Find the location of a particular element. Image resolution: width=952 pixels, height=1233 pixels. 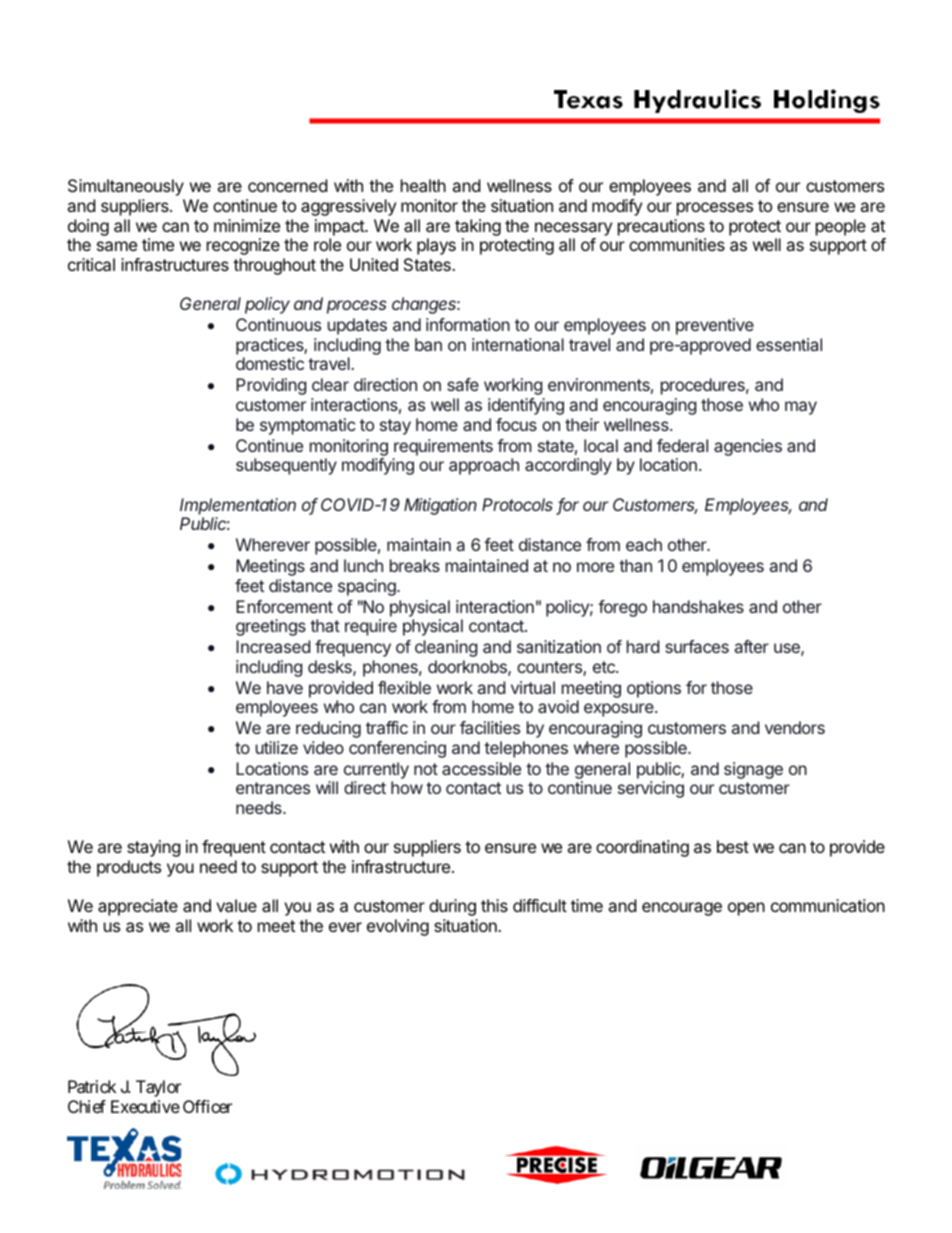

open is located at coordinates (746, 909).
